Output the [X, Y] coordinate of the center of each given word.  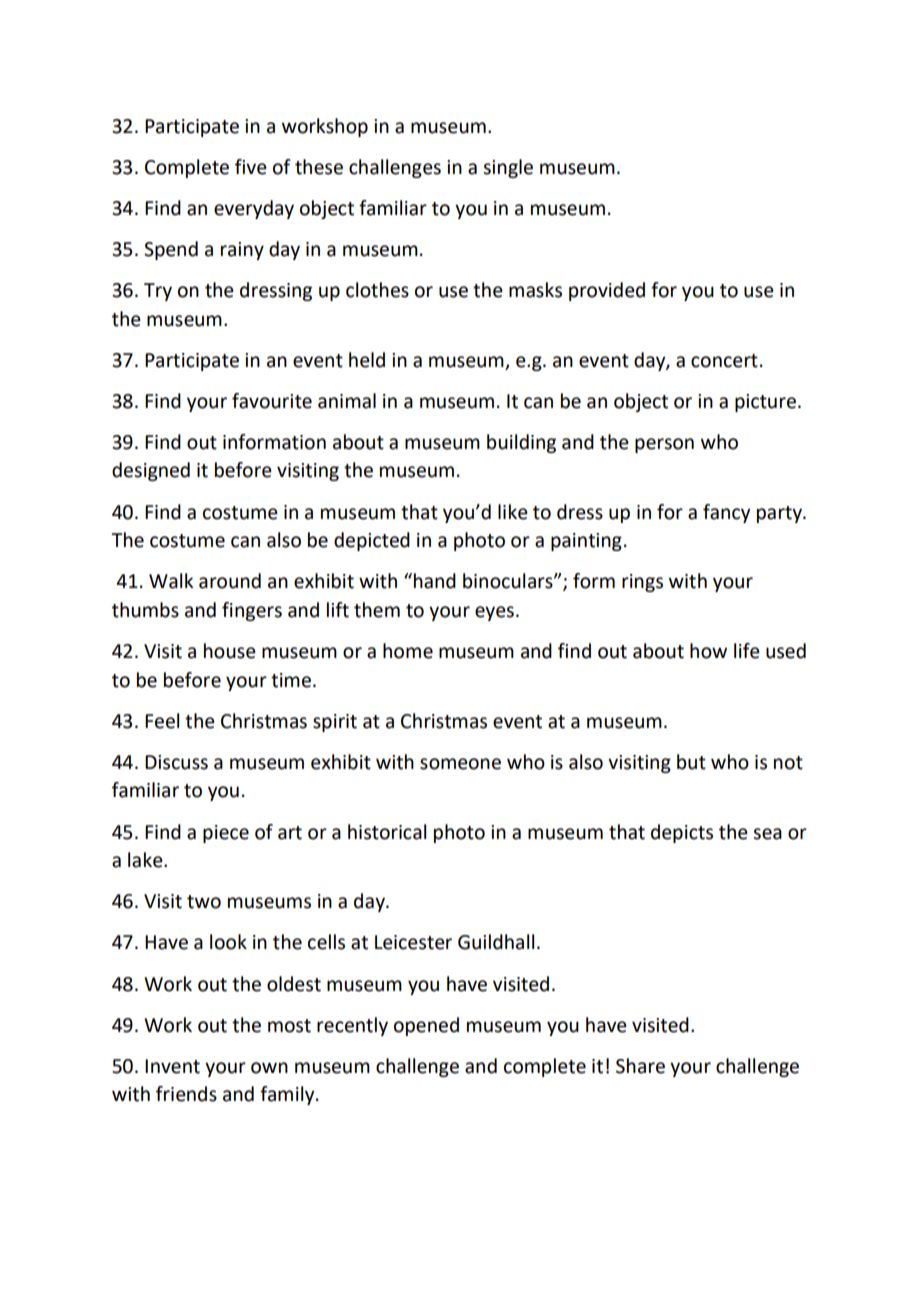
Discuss [176, 762]
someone [460, 764]
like [513, 512]
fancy [726, 513]
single [508, 168]
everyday [254, 209]
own [269, 1068]
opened [426, 1026]
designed [151, 471]
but [691, 762]
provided [607, 291]
